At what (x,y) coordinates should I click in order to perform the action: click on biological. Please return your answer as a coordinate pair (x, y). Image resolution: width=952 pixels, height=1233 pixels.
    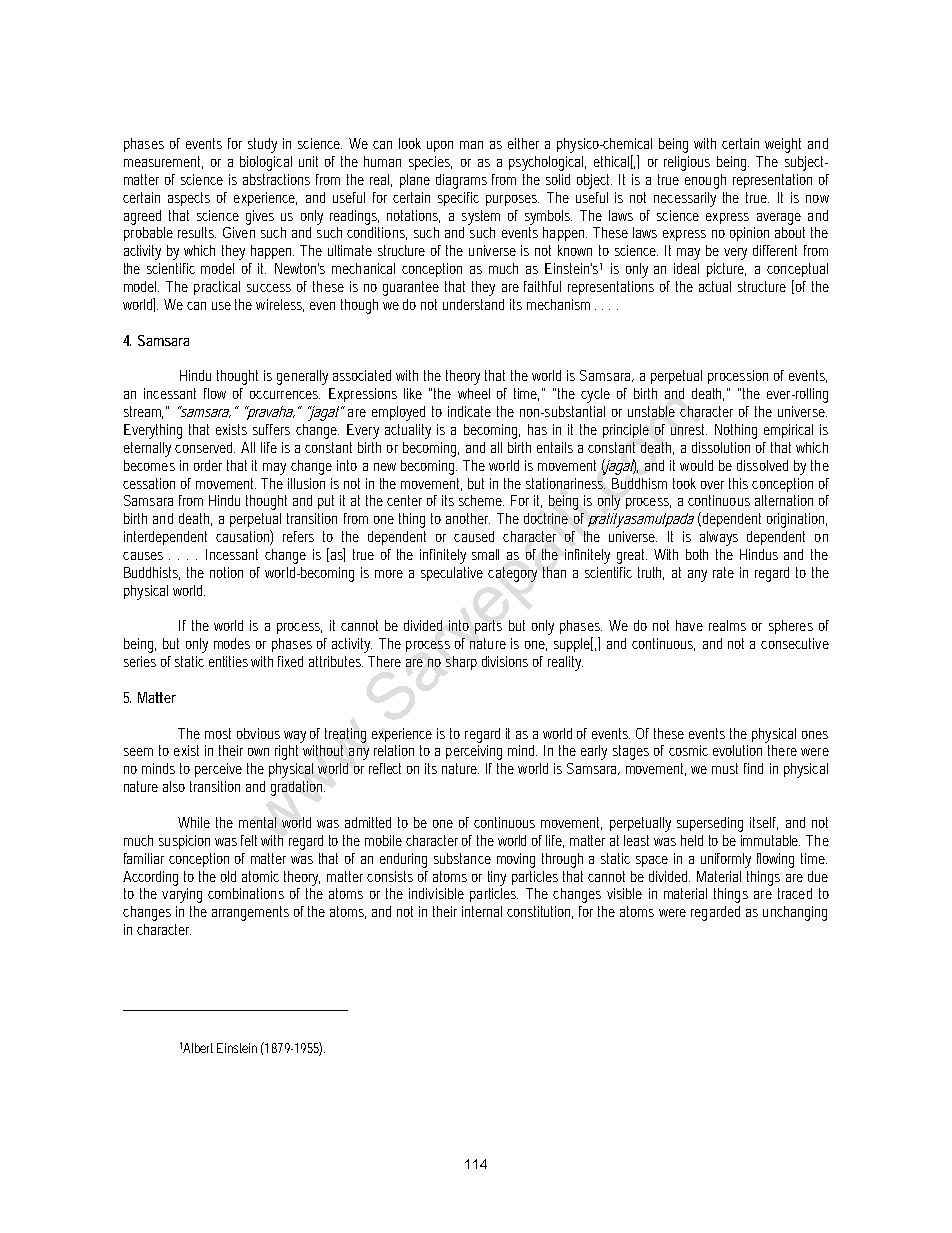
    Looking at the image, I should click on (266, 163).
